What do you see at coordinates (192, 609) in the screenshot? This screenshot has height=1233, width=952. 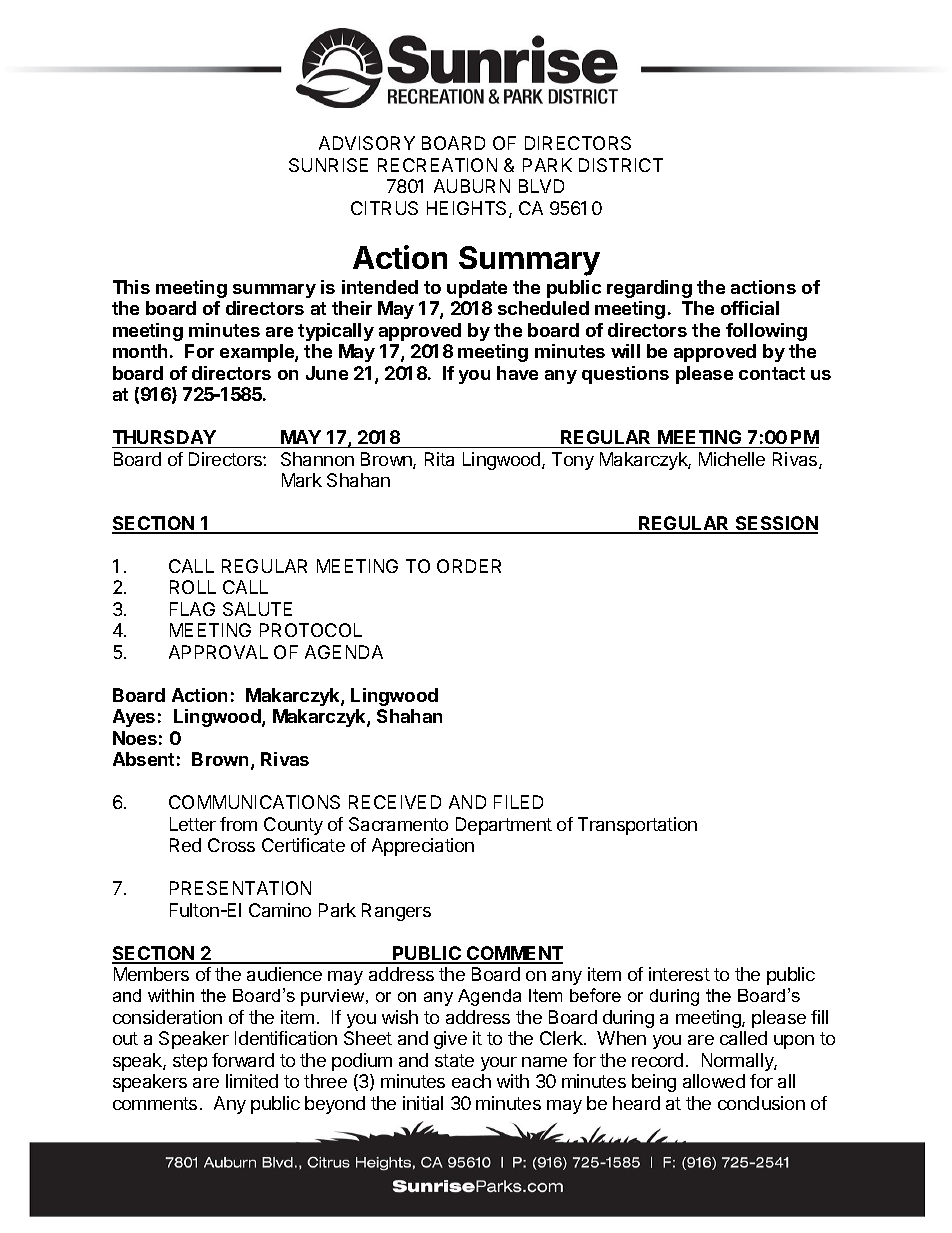 I see `FLAG` at bounding box center [192, 609].
